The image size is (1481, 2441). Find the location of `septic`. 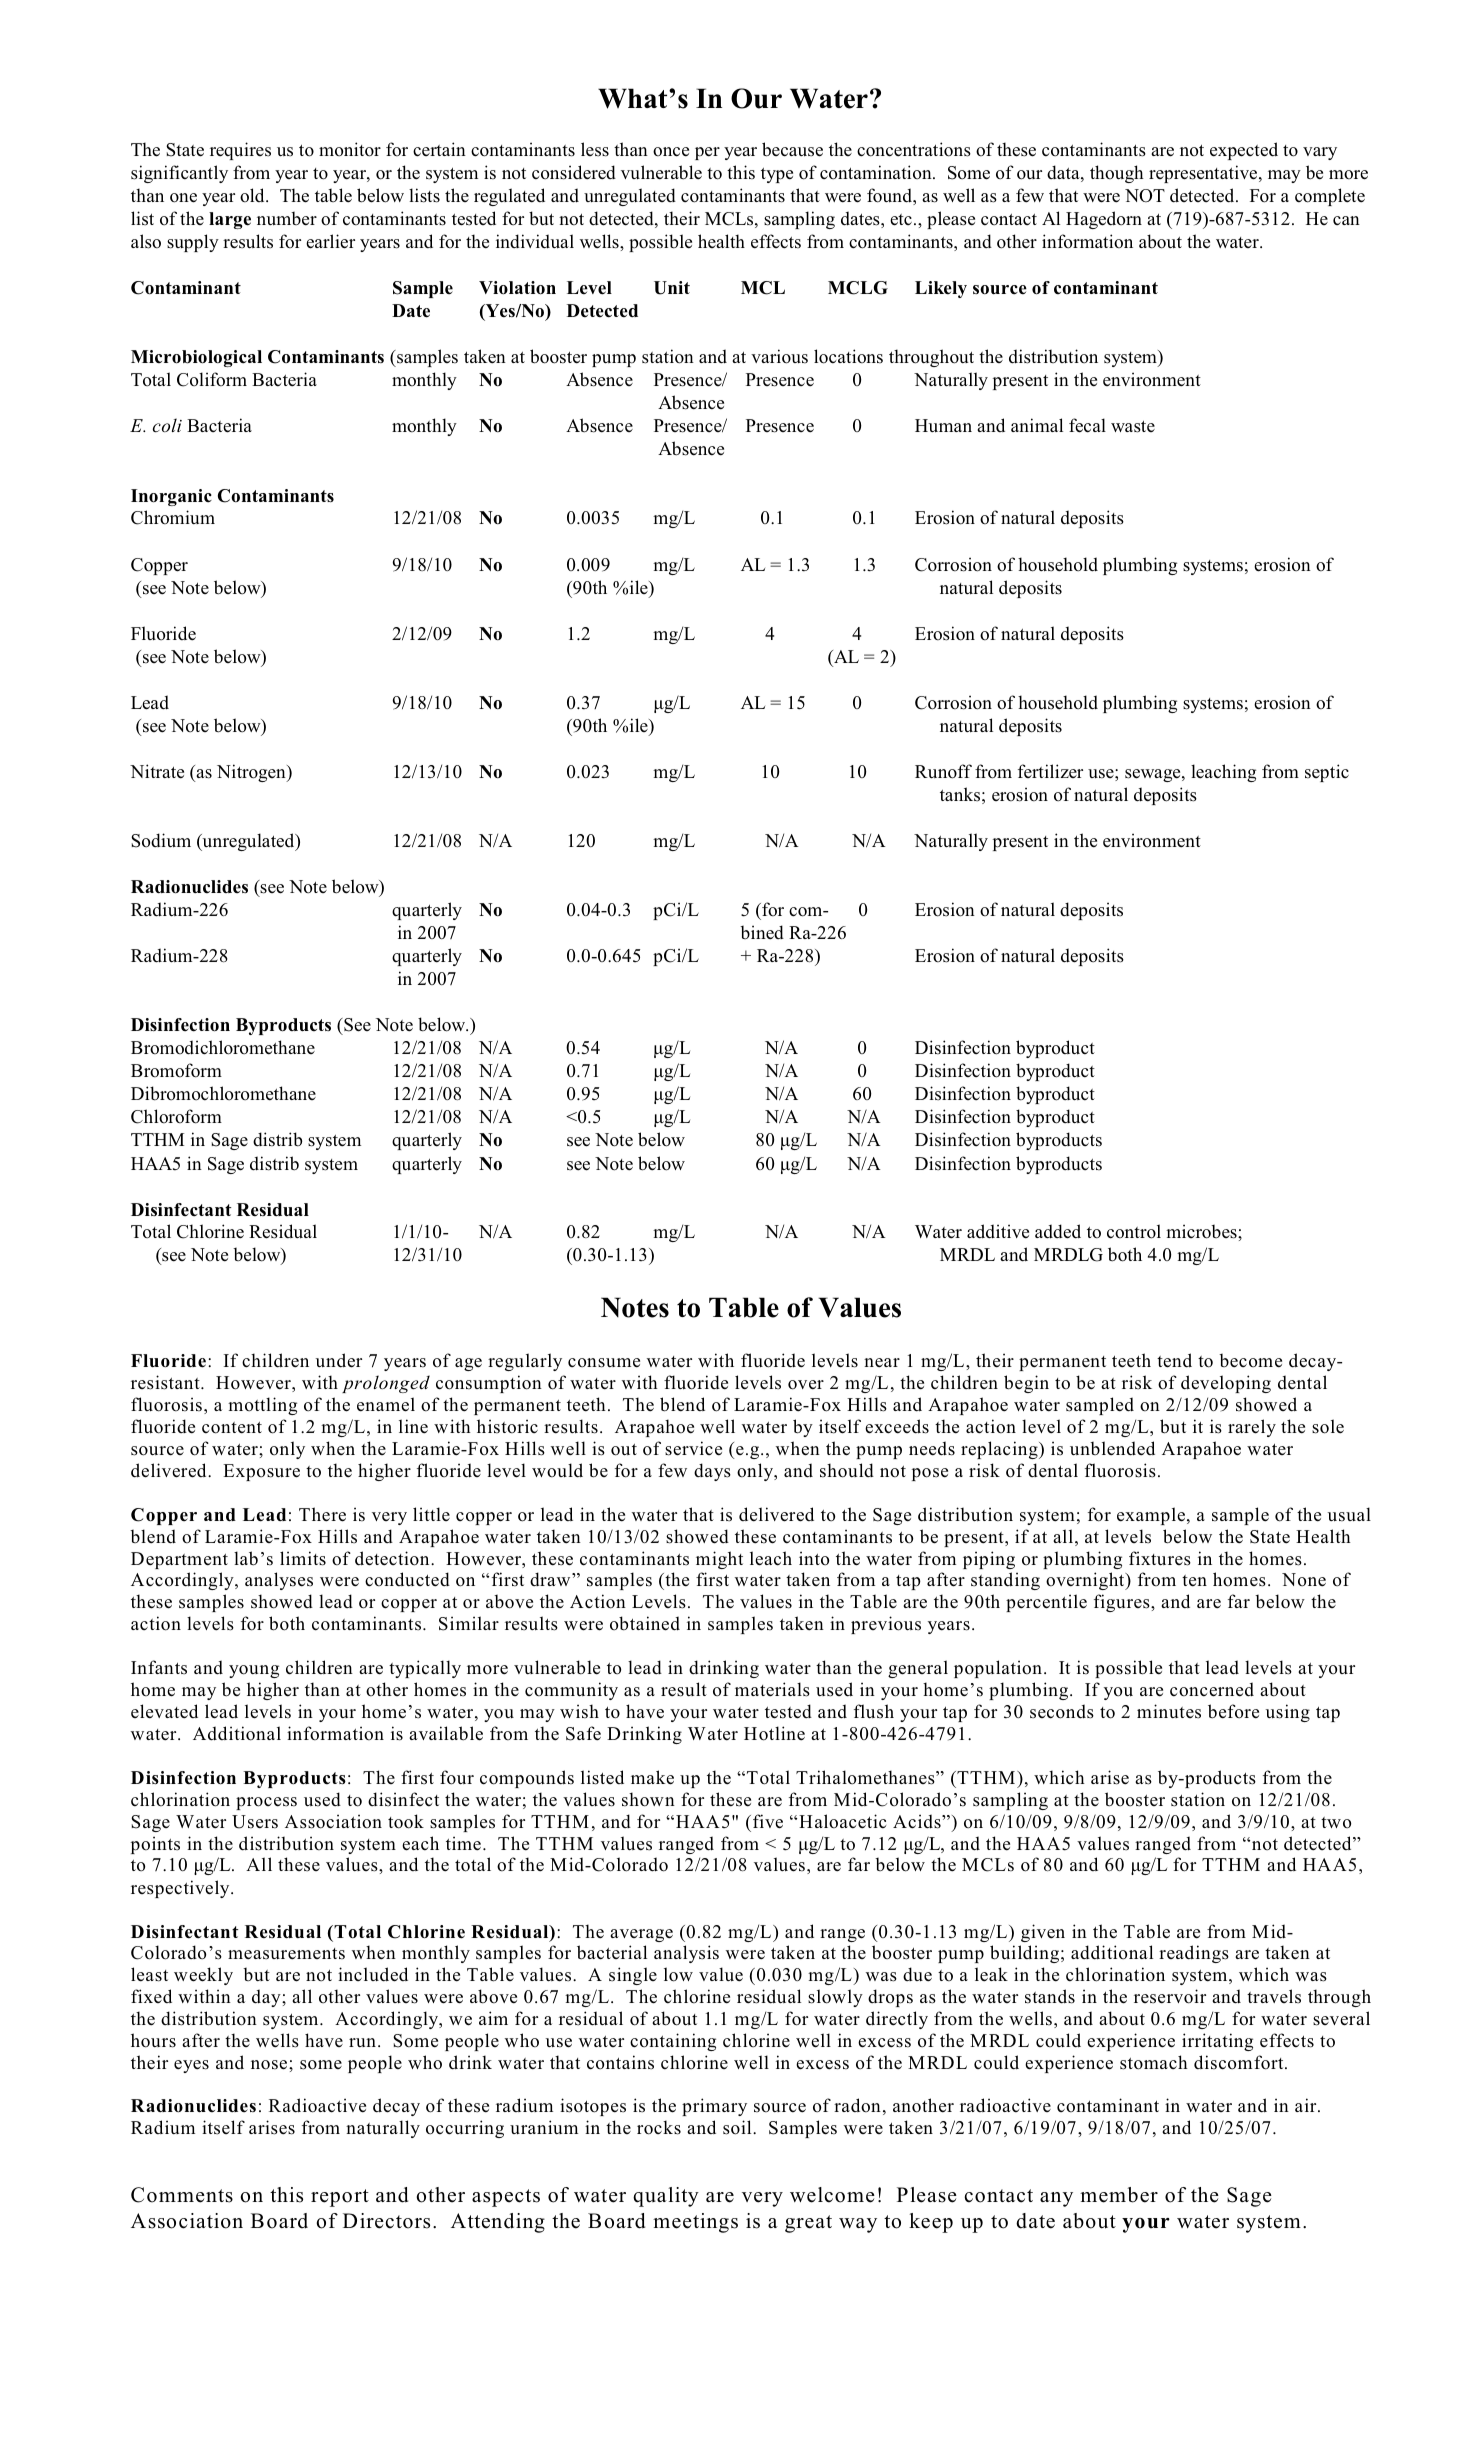

septic is located at coordinates (1327, 773).
